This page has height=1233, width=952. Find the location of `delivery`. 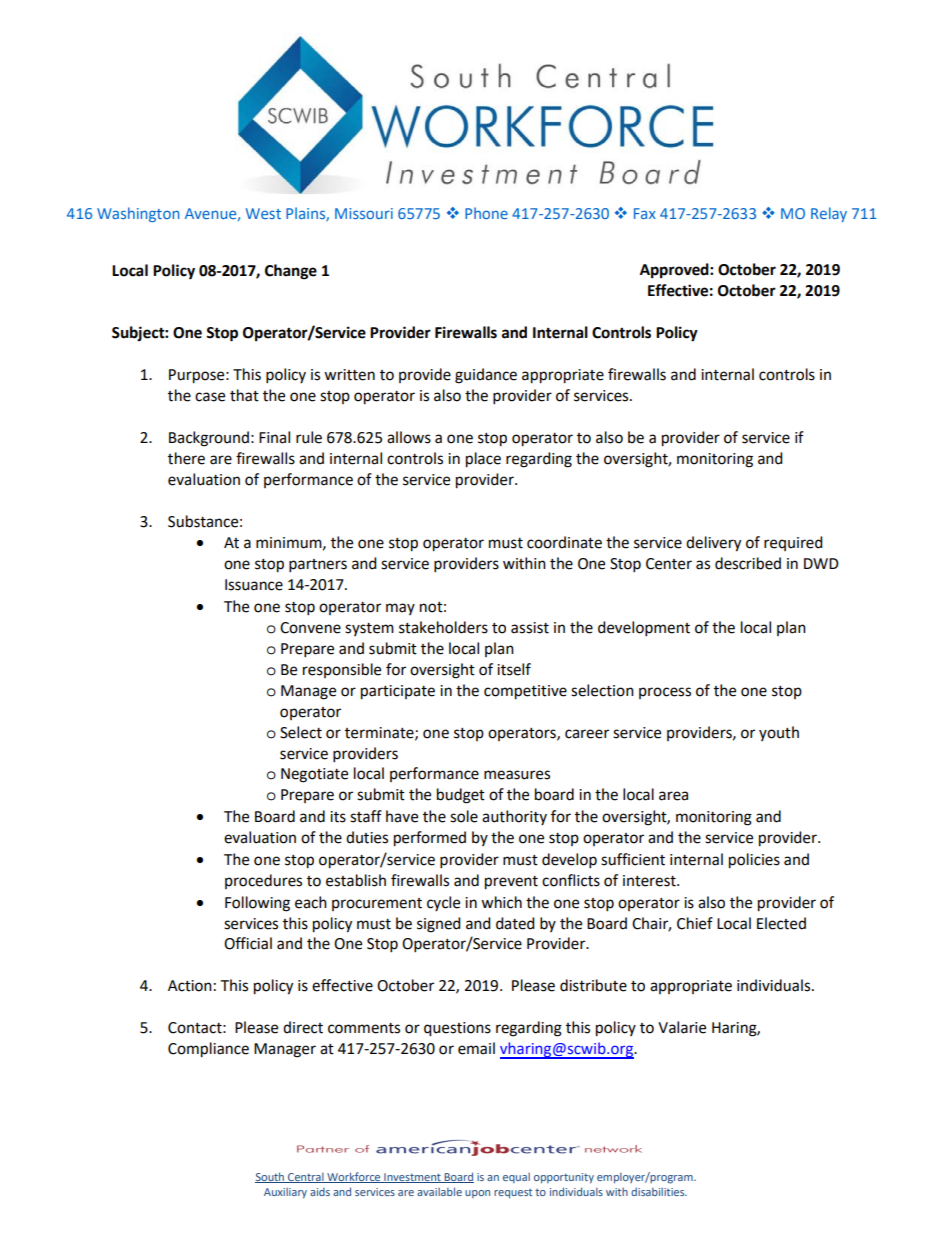

delivery is located at coordinates (713, 544).
